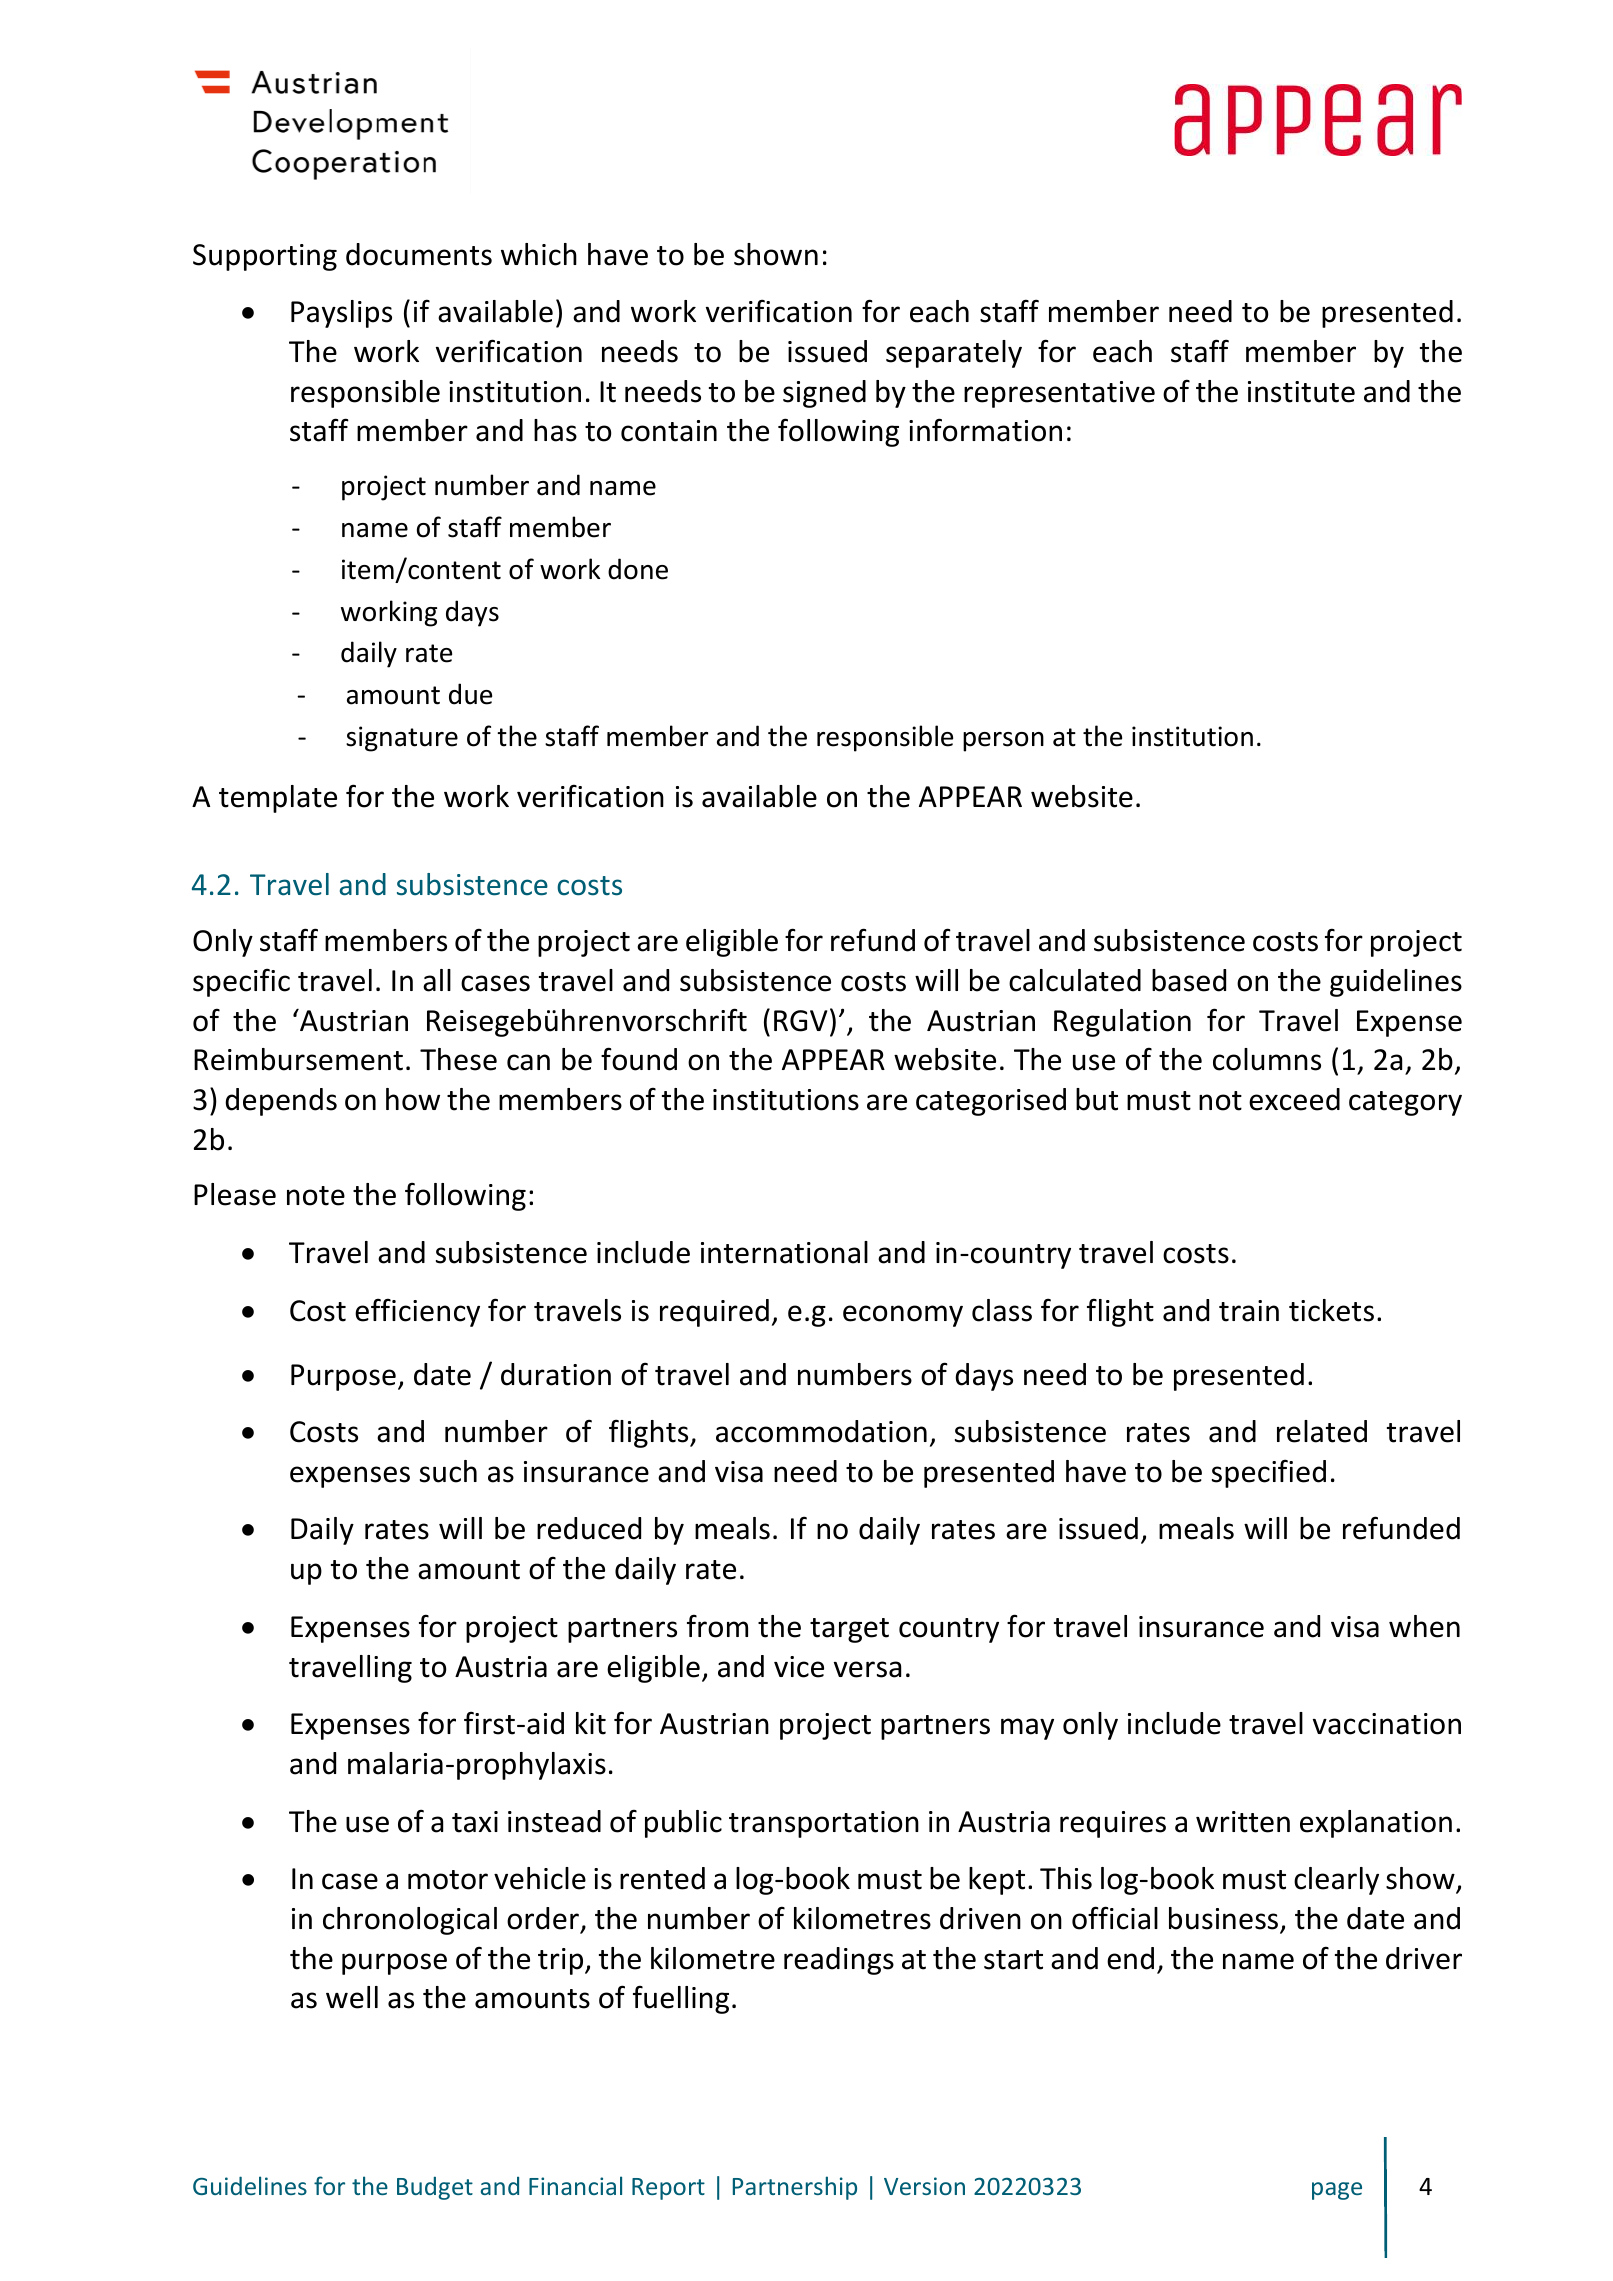 The image size is (1613, 2281). What do you see at coordinates (316, 1196) in the screenshot?
I see `note` at bounding box center [316, 1196].
